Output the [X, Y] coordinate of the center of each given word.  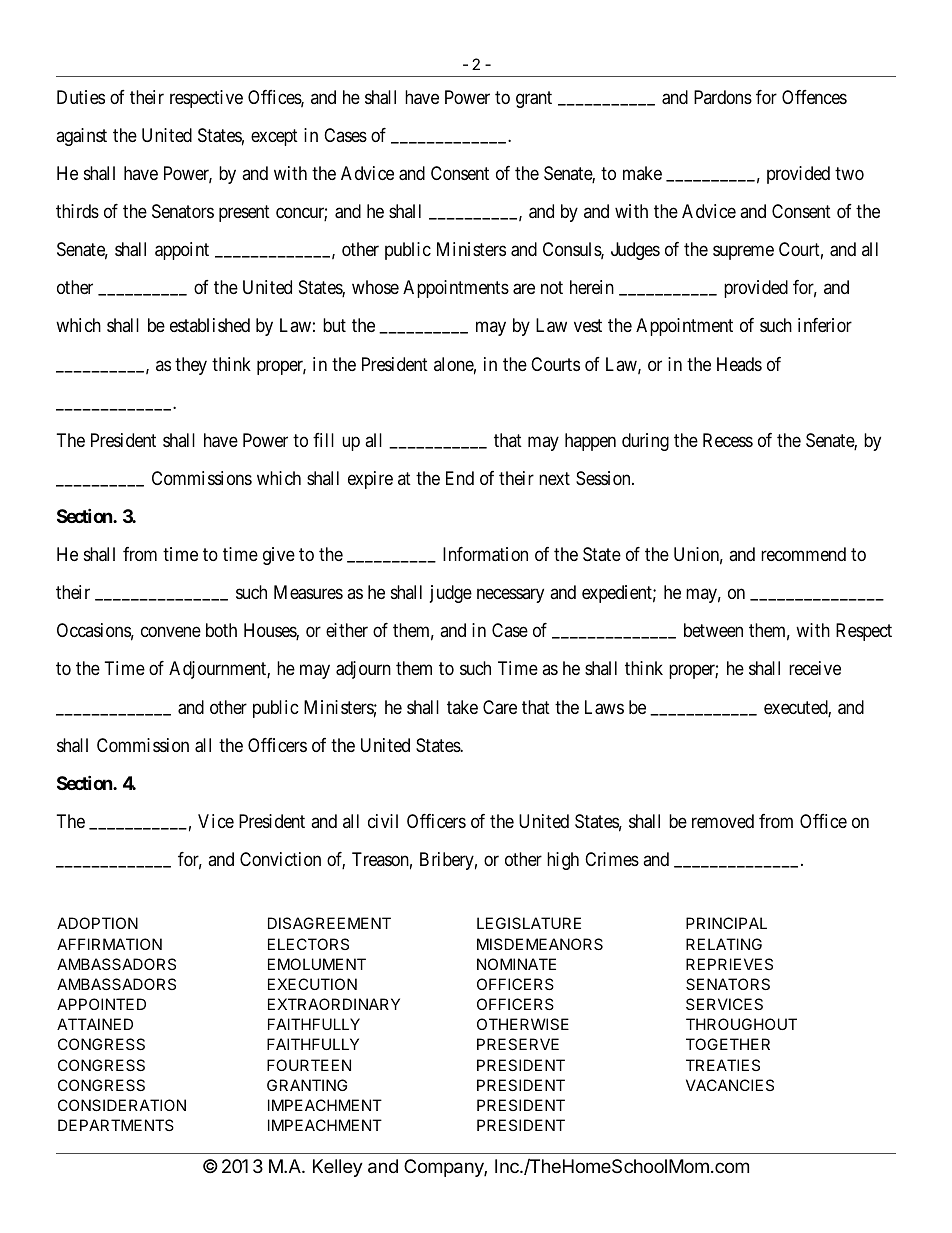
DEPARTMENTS [116, 1125]
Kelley [338, 1168]
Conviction [280, 859]
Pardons [723, 97]
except [274, 137]
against [81, 137]
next [554, 478]
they [191, 366]
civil [383, 821]
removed [723, 821]
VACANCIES [730, 1085]
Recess [728, 440]
